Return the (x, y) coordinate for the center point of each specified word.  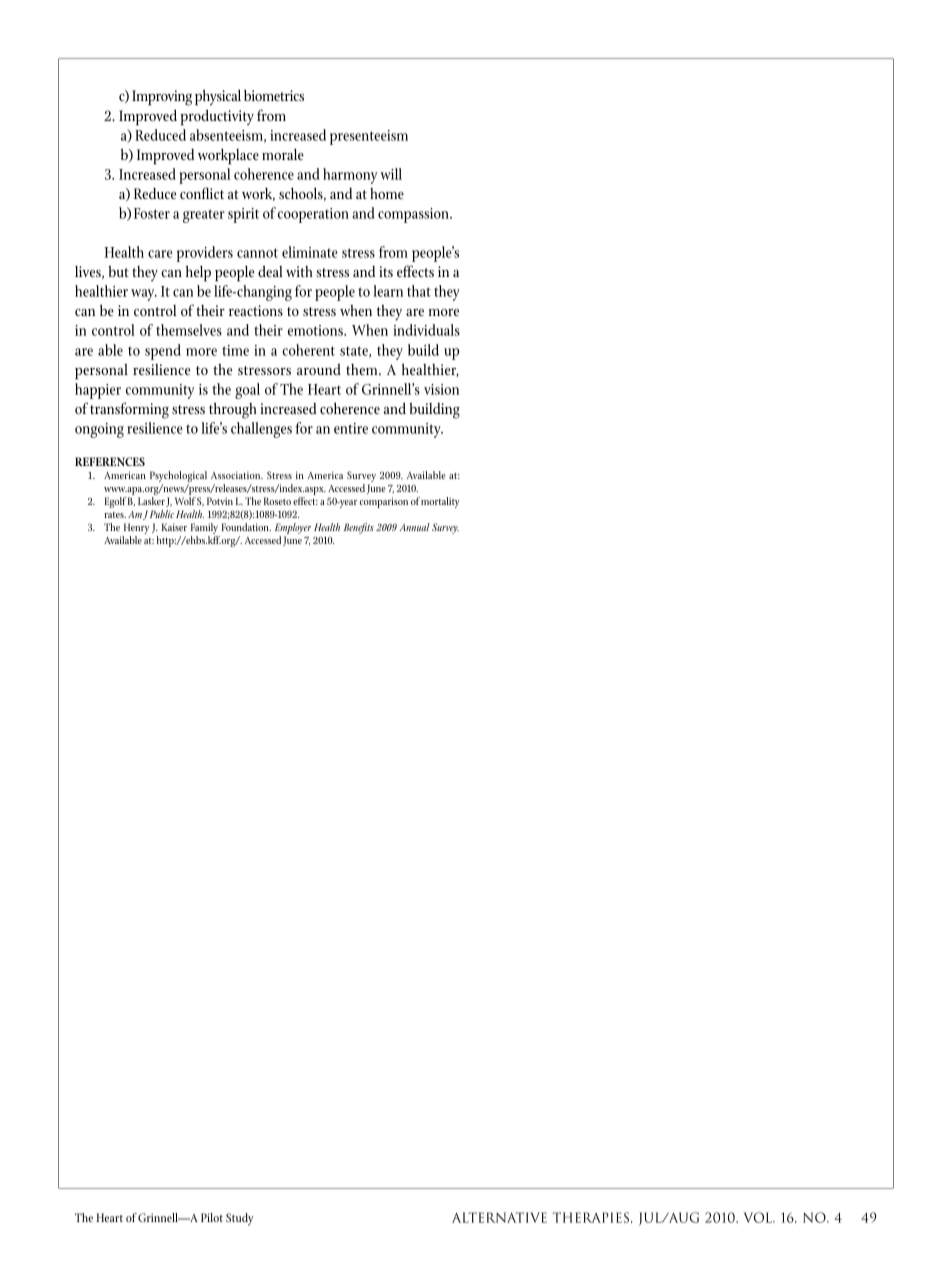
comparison (384, 502)
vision (441, 389)
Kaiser (174, 527)
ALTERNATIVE (499, 1217)
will (391, 174)
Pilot (212, 1217)
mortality (440, 502)
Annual (415, 527)
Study (239, 1219)
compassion (414, 215)
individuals (426, 330)
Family (205, 530)
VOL (758, 1217)
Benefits (359, 528)
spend (163, 352)
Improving (162, 98)
